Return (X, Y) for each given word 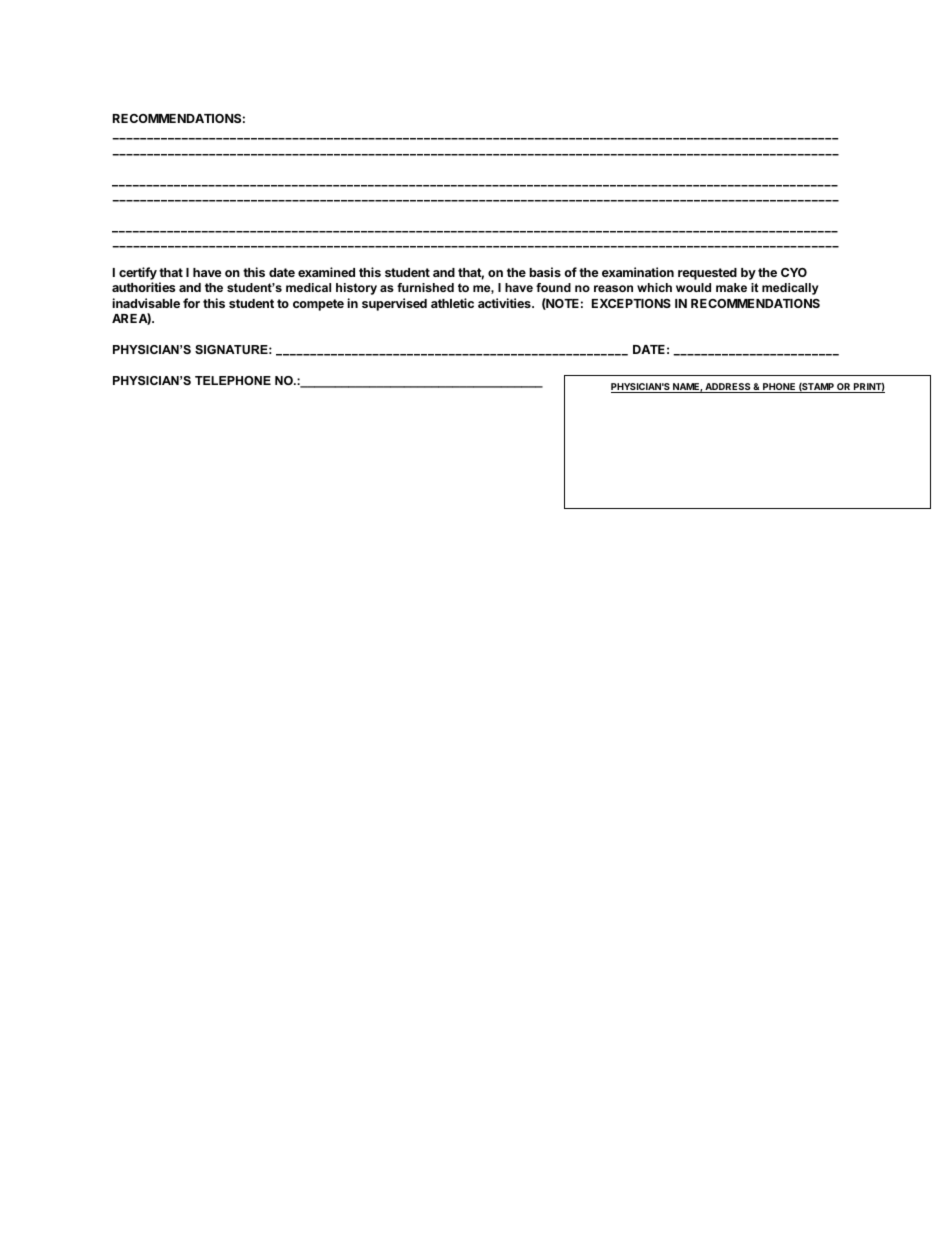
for (191, 303)
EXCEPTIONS (631, 303)
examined (326, 272)
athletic (452, 303)
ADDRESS (728, 388)
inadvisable (146, 303)
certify (138, 275)
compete (318, 305)
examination (638, 272)
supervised (394, 304)
